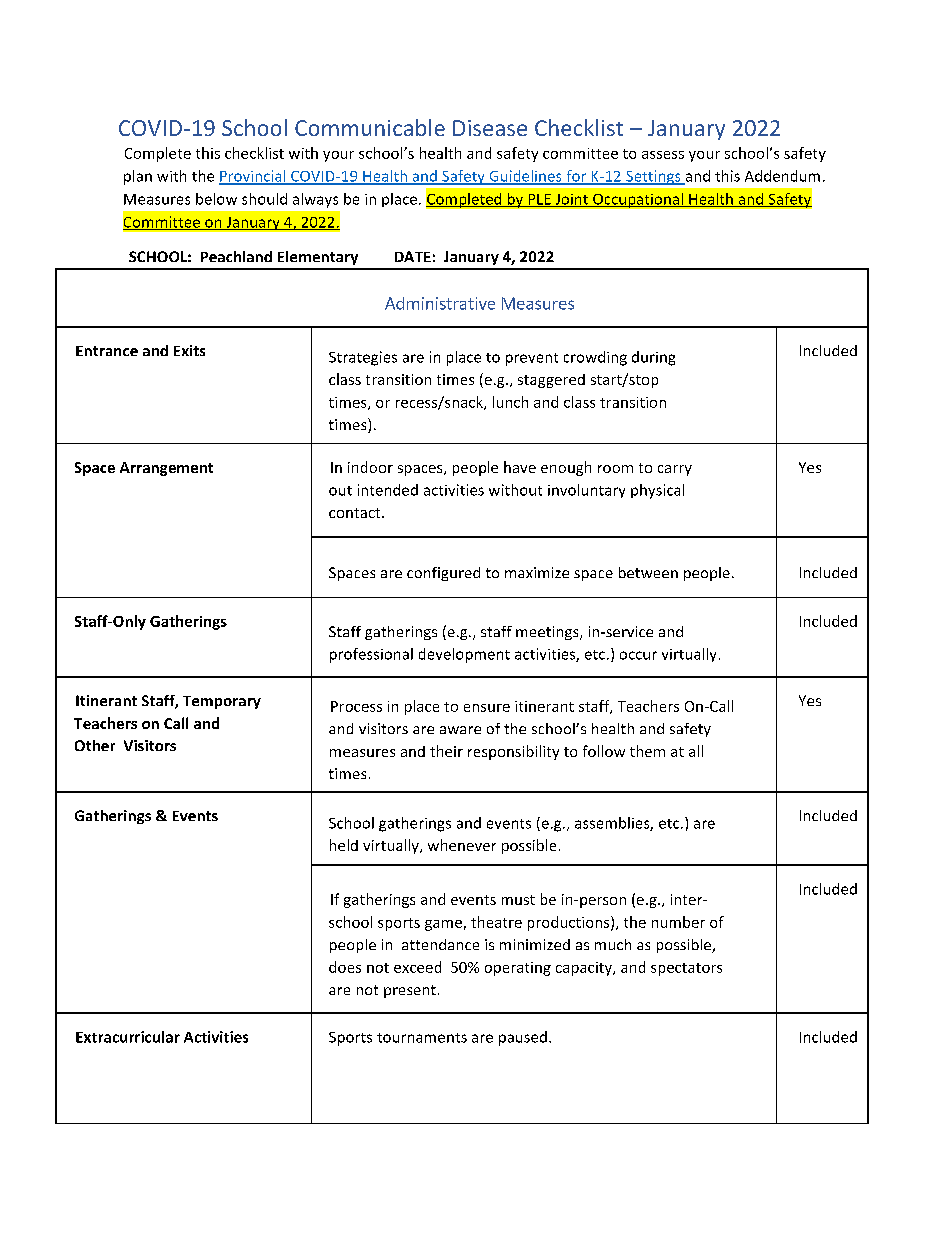 Image resolution: width=952 pixels, height=1233 pixels. Describe the element at coordinates (647, 751) in the page. I see `them` at that location.
